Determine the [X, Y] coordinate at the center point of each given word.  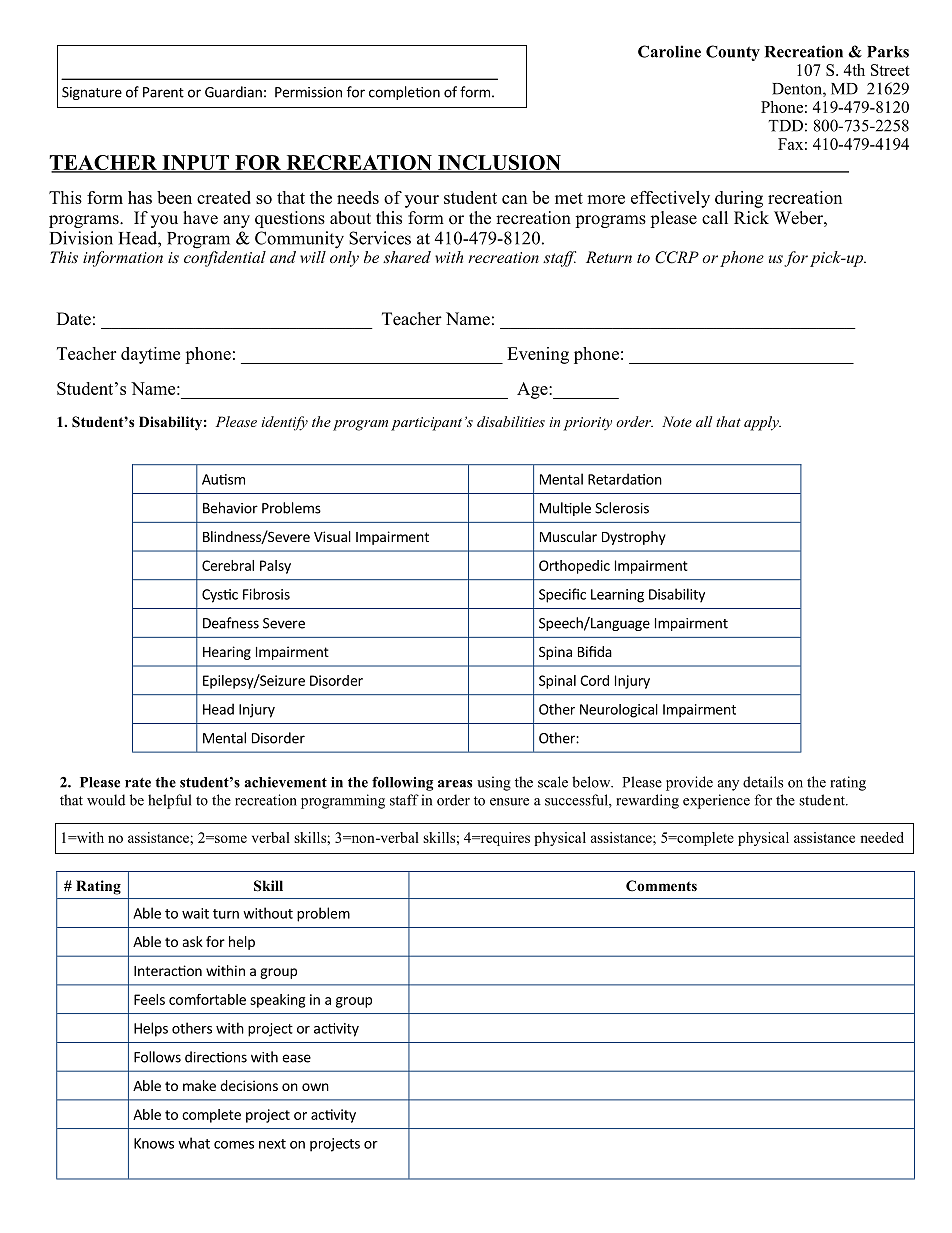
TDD [786, 126]
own [315, 1087]
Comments [661, 885]
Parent [163, 92]
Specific [562, 595]
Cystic [220, 596]
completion [404, 93]
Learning [617, 596]
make [199, 1085]
